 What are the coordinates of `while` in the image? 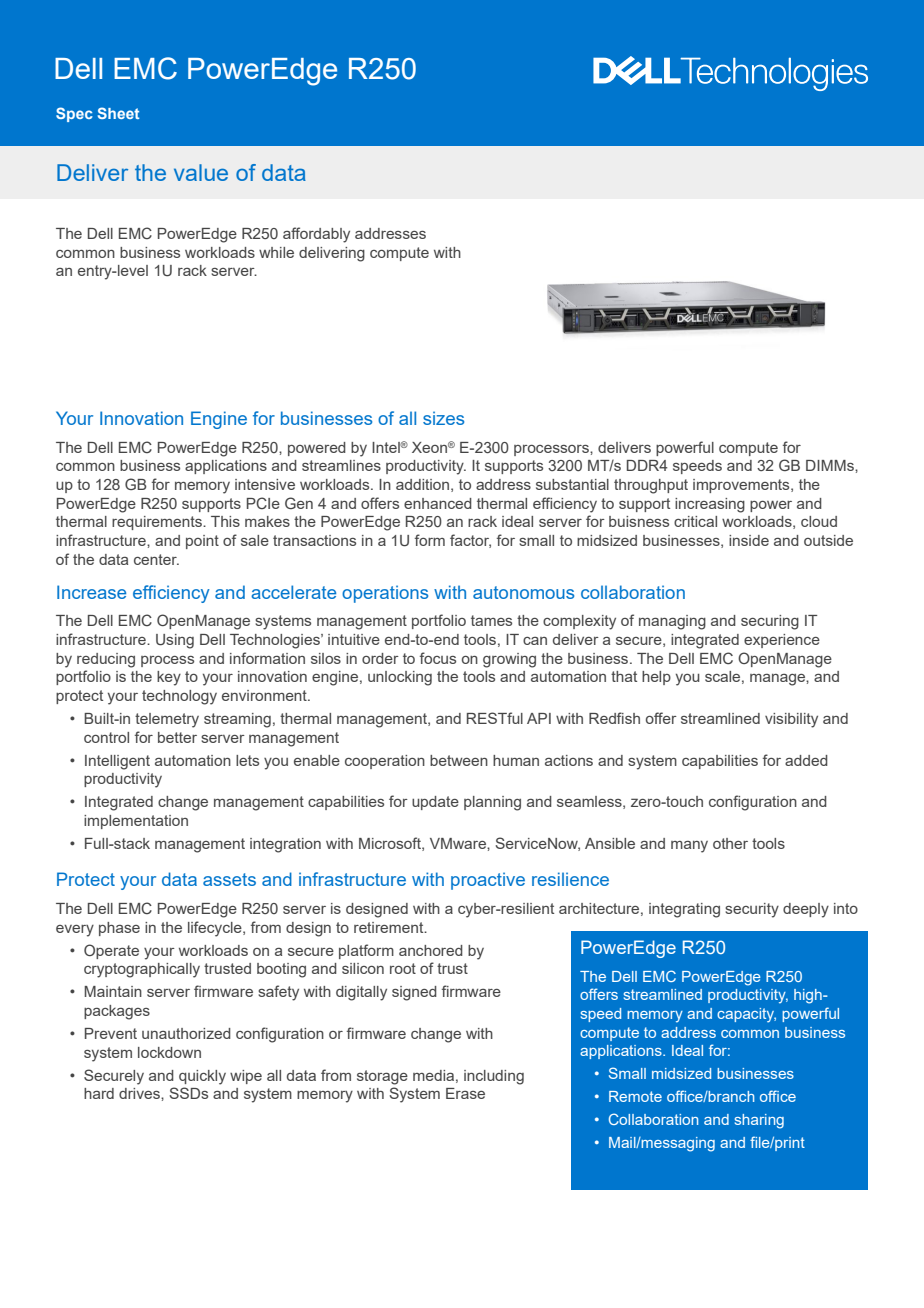 It's located at (276, 252).
